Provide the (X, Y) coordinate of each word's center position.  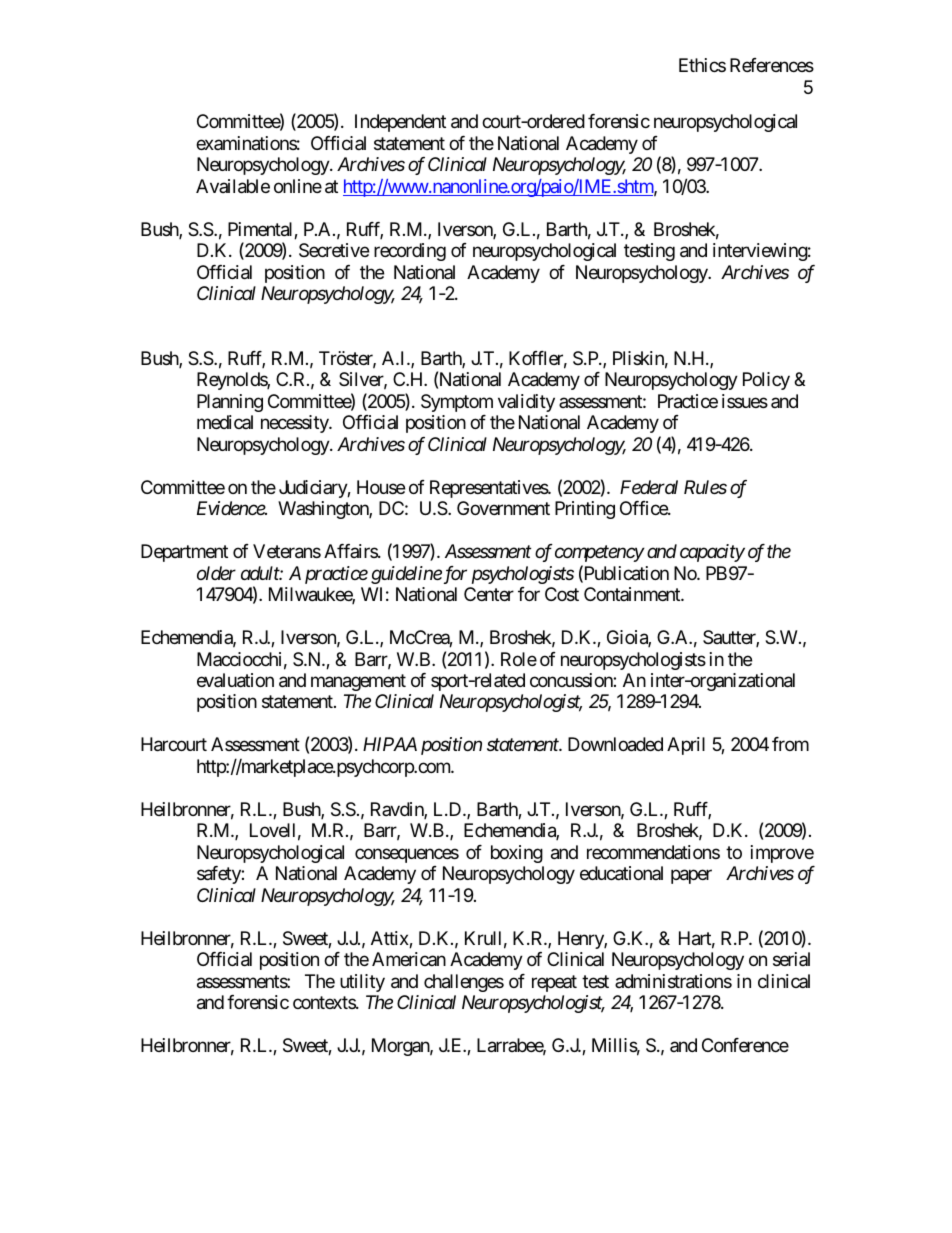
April (686, 746)
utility (362, 983)
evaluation (235, 680)
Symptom (457, 403)
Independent (400, 123)
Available (233, 186)
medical (225, 422)
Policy (766, 381)
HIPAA (390, 744)
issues (745, 401)
